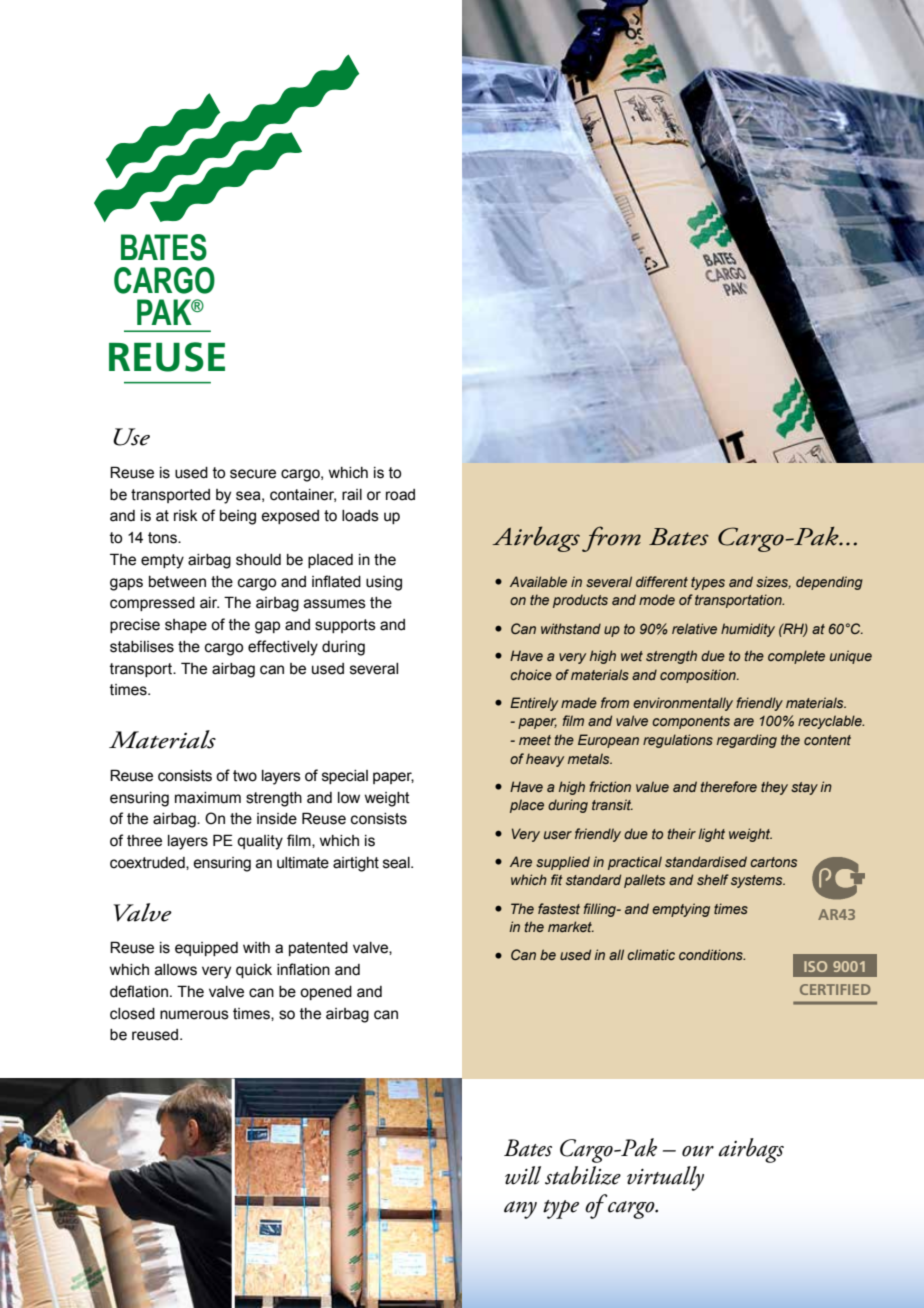  Describe the element at coordinates (186, 516) in the screenshot. I see `risk` at that location.
